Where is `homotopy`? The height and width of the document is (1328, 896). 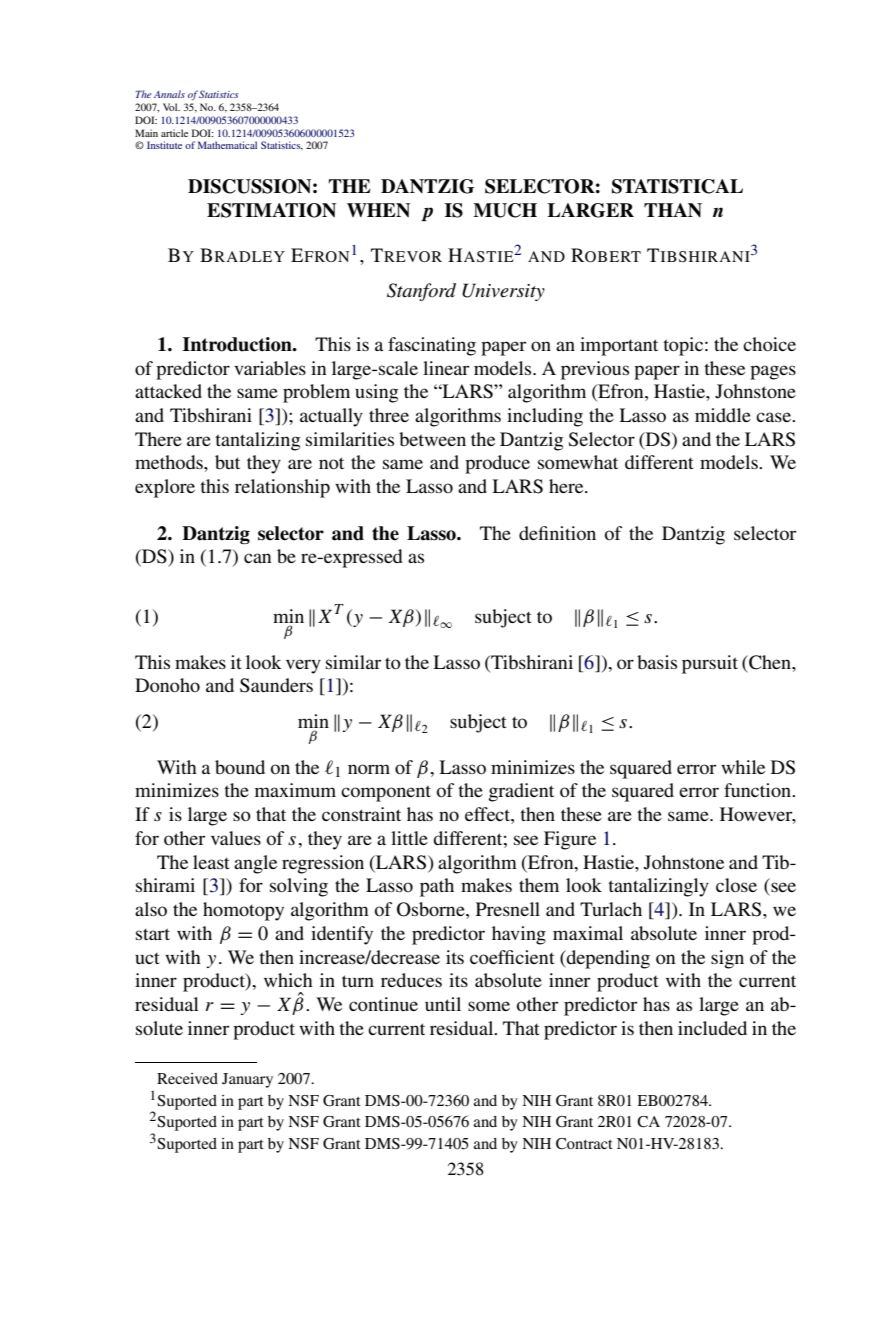
homotopy is located at coordinates (243, 911).
